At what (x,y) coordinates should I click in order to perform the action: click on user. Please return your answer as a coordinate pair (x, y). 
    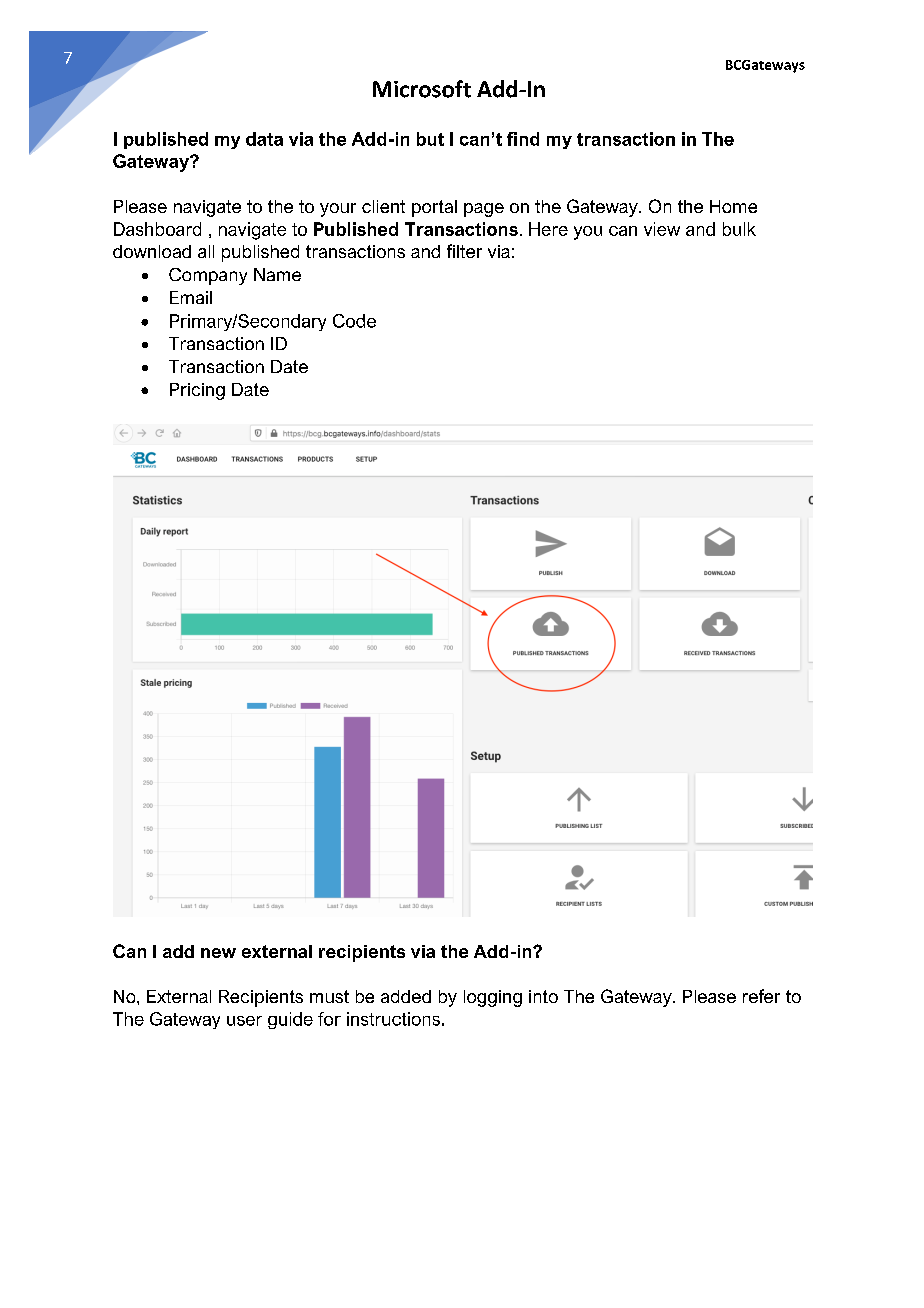
    Looking at the image, I should click on (244, 1021).
